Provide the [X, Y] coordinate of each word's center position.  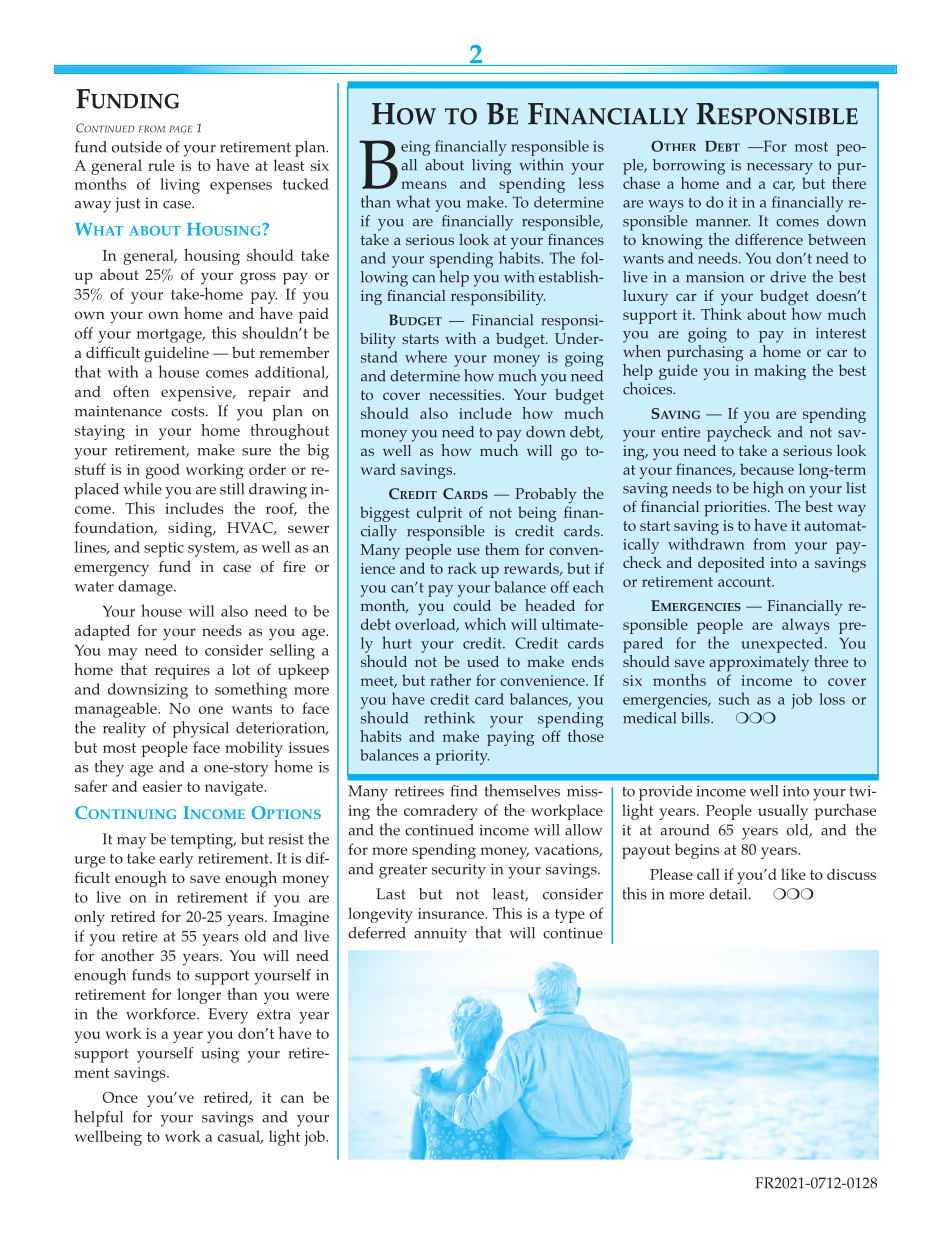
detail [729, 894]
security [459, 871]
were [312, 996]
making [780, 372]
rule [161, 165]
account [745, 582]
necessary [780, 169]
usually [783, 812]
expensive [197, 394]
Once [120, 1097]
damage [146, 588]
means [424, 185]
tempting [203, 841]
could [472, 605]
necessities [466, 394]
